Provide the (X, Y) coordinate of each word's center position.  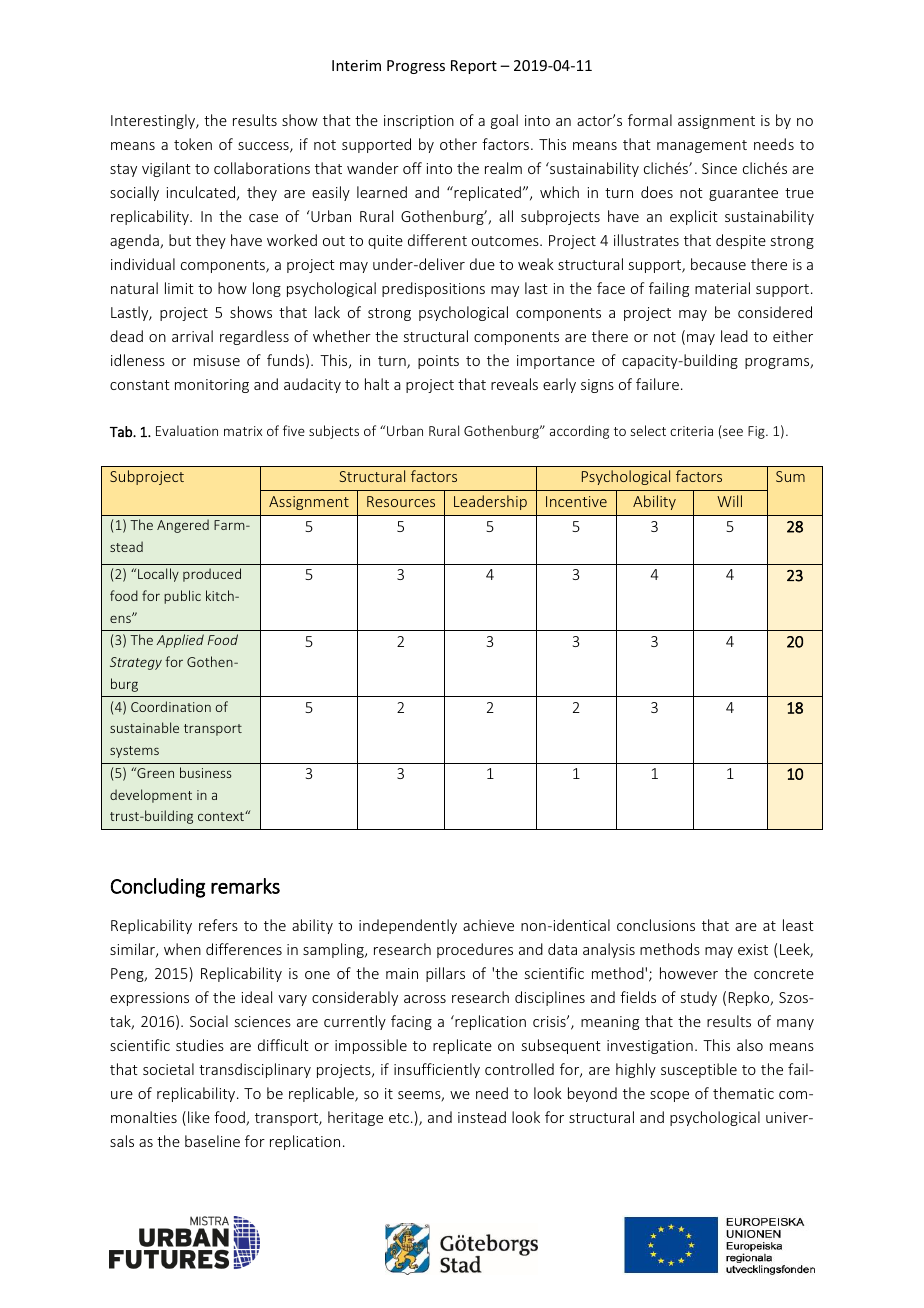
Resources (401, 501)
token (193, 144)
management (702, 146)
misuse (217, 360)
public (182, 597)
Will (729, 501)
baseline (212, 1141)
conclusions (656, 925)
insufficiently (437, 1070)
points (438, 362)
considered (775, 312)
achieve (488, 925)
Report (474, 67)
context (222, 816)
